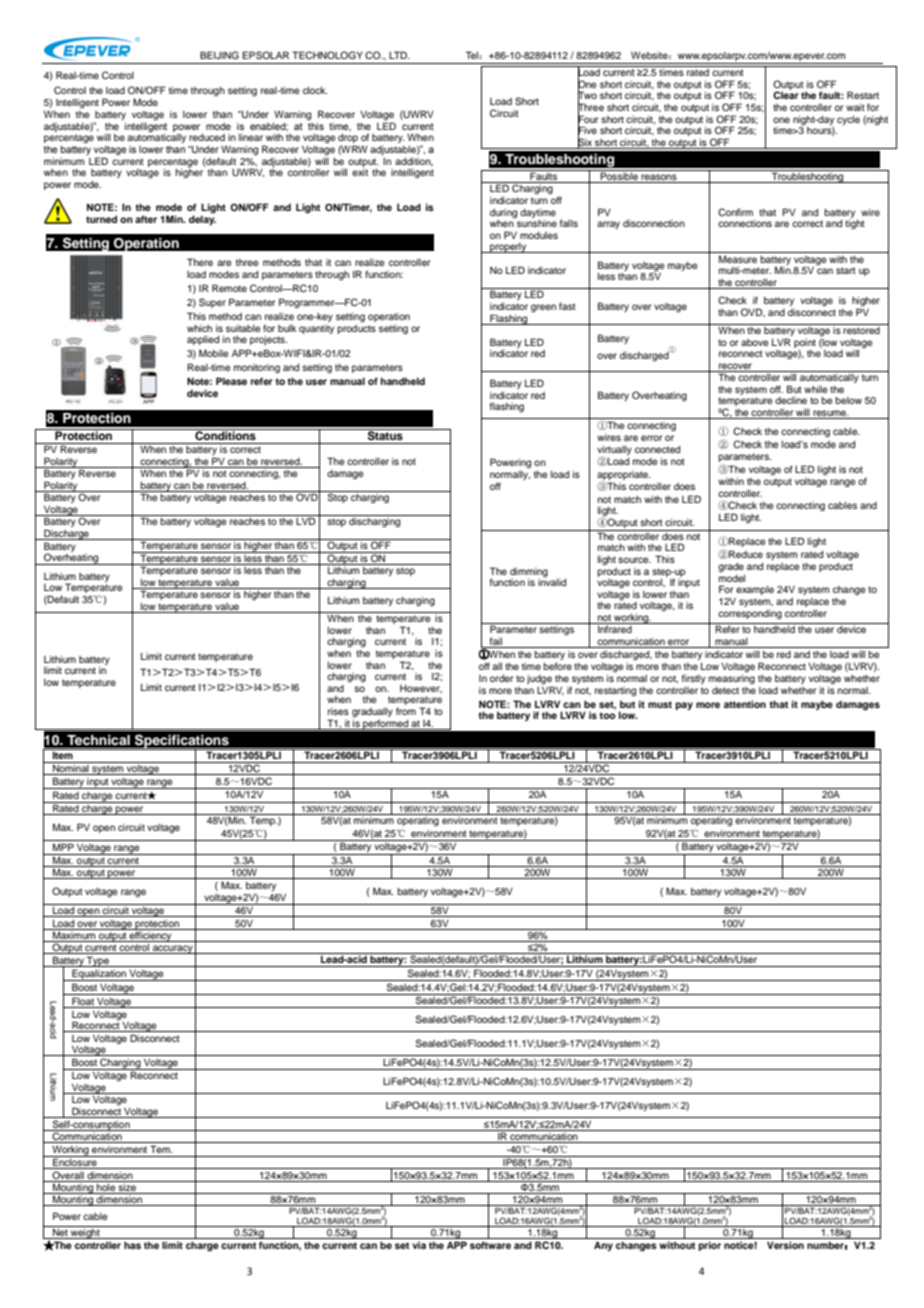  What do you see at coordinates (745, 704) in the document?
I see `attention` at bounding box center [745, 704].
